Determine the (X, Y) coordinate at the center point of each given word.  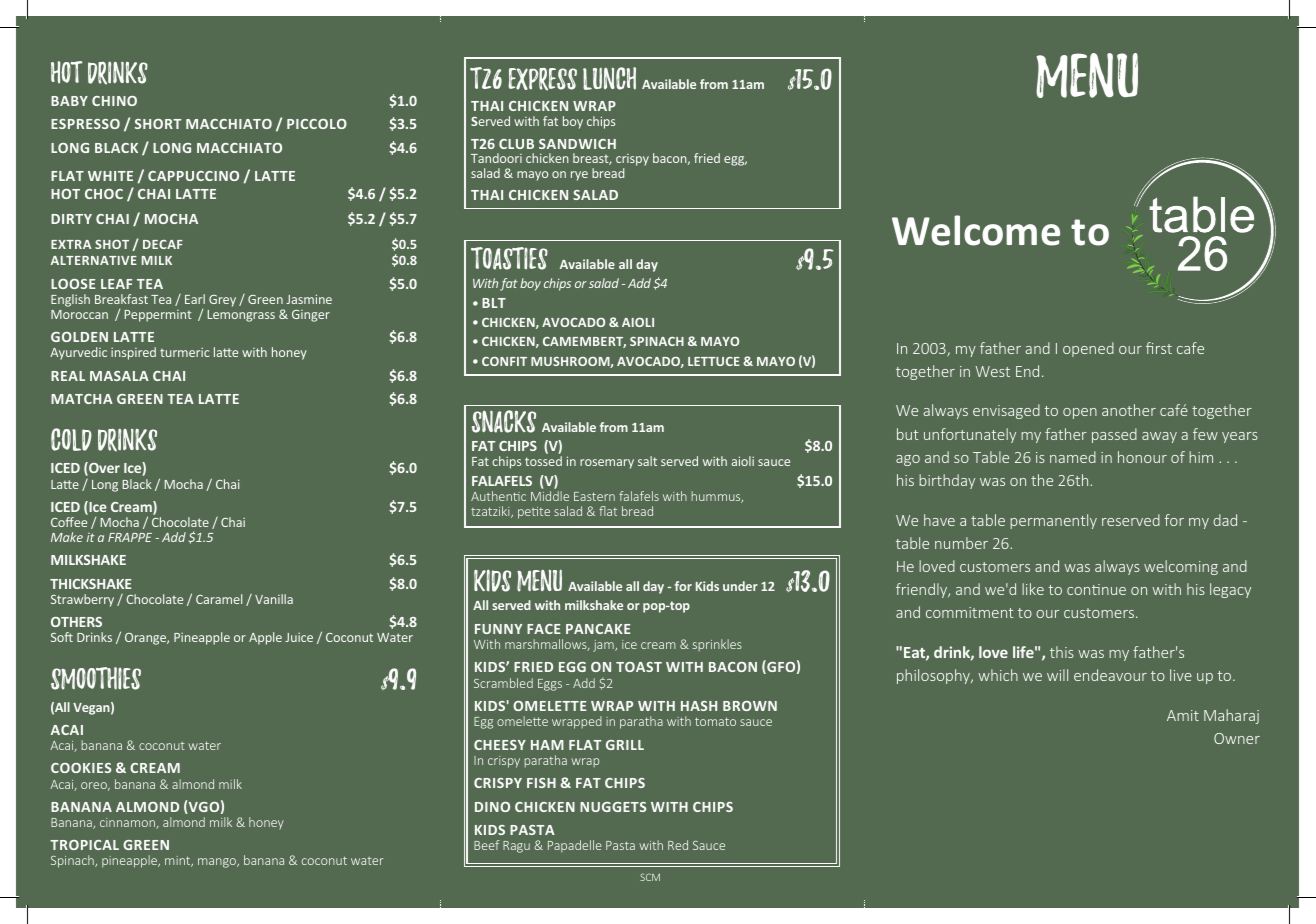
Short (158, 124)
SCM (650, 877)
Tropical (84, 845)
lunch (609, 78)
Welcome (976, 230)
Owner (1237, 738)
